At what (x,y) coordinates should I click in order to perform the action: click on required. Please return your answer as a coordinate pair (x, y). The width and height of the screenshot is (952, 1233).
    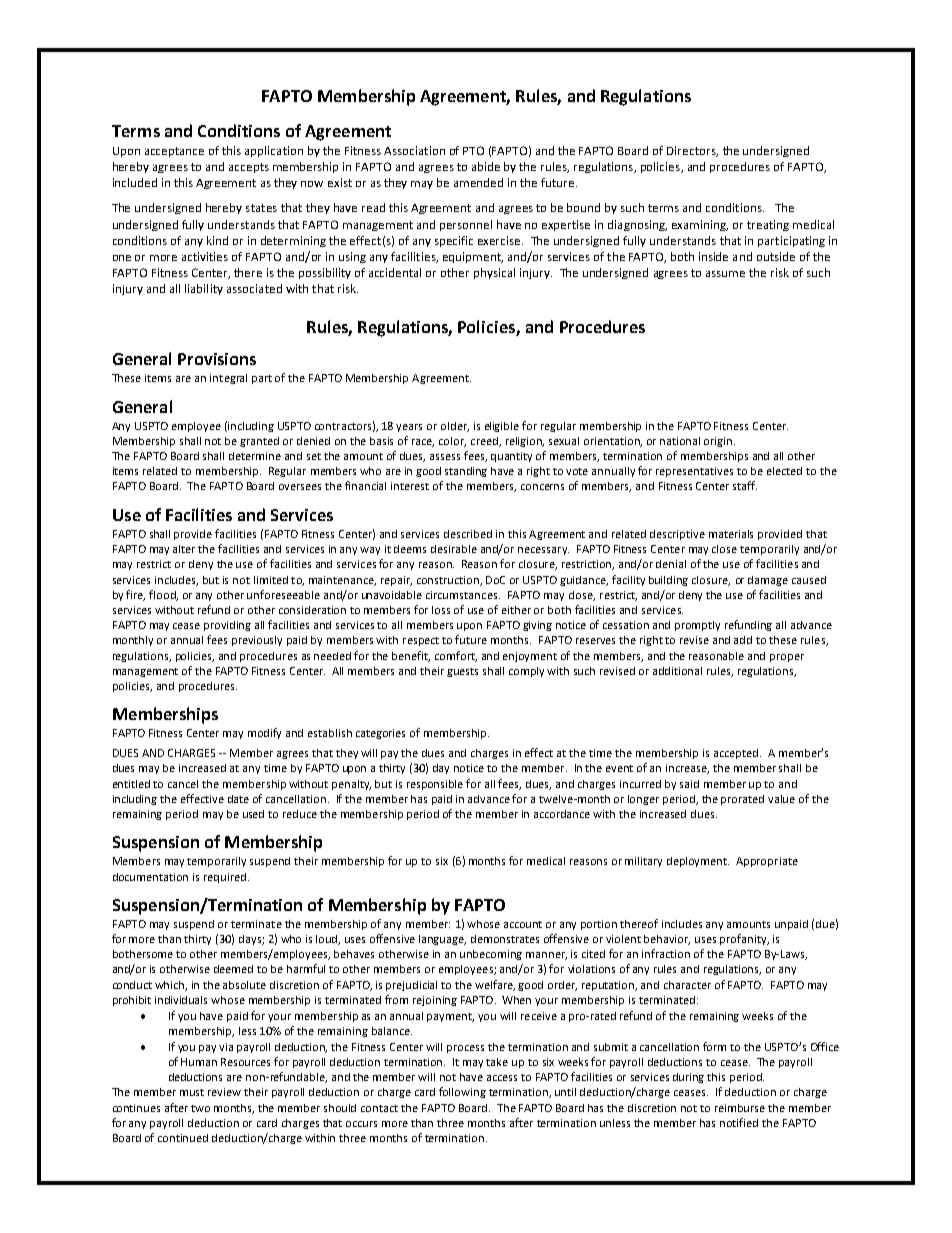
    Looking at the image, I should click on (225, 878).
